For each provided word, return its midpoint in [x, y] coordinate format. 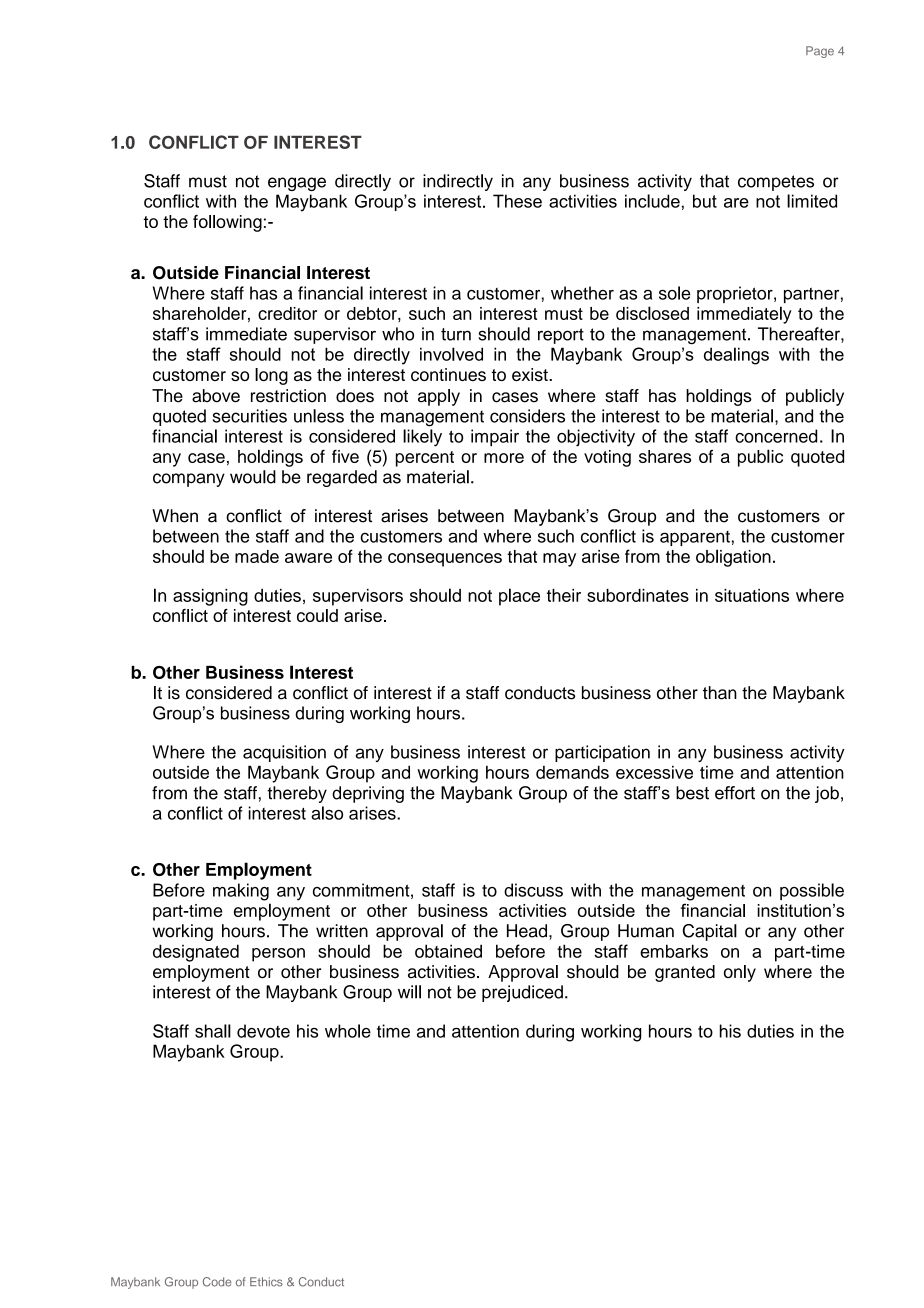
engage [297, 184]
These [517, 201]
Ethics [266, 1282]
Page [820, 52]
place [519, 597]
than [720, 693]
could [317, 615]
